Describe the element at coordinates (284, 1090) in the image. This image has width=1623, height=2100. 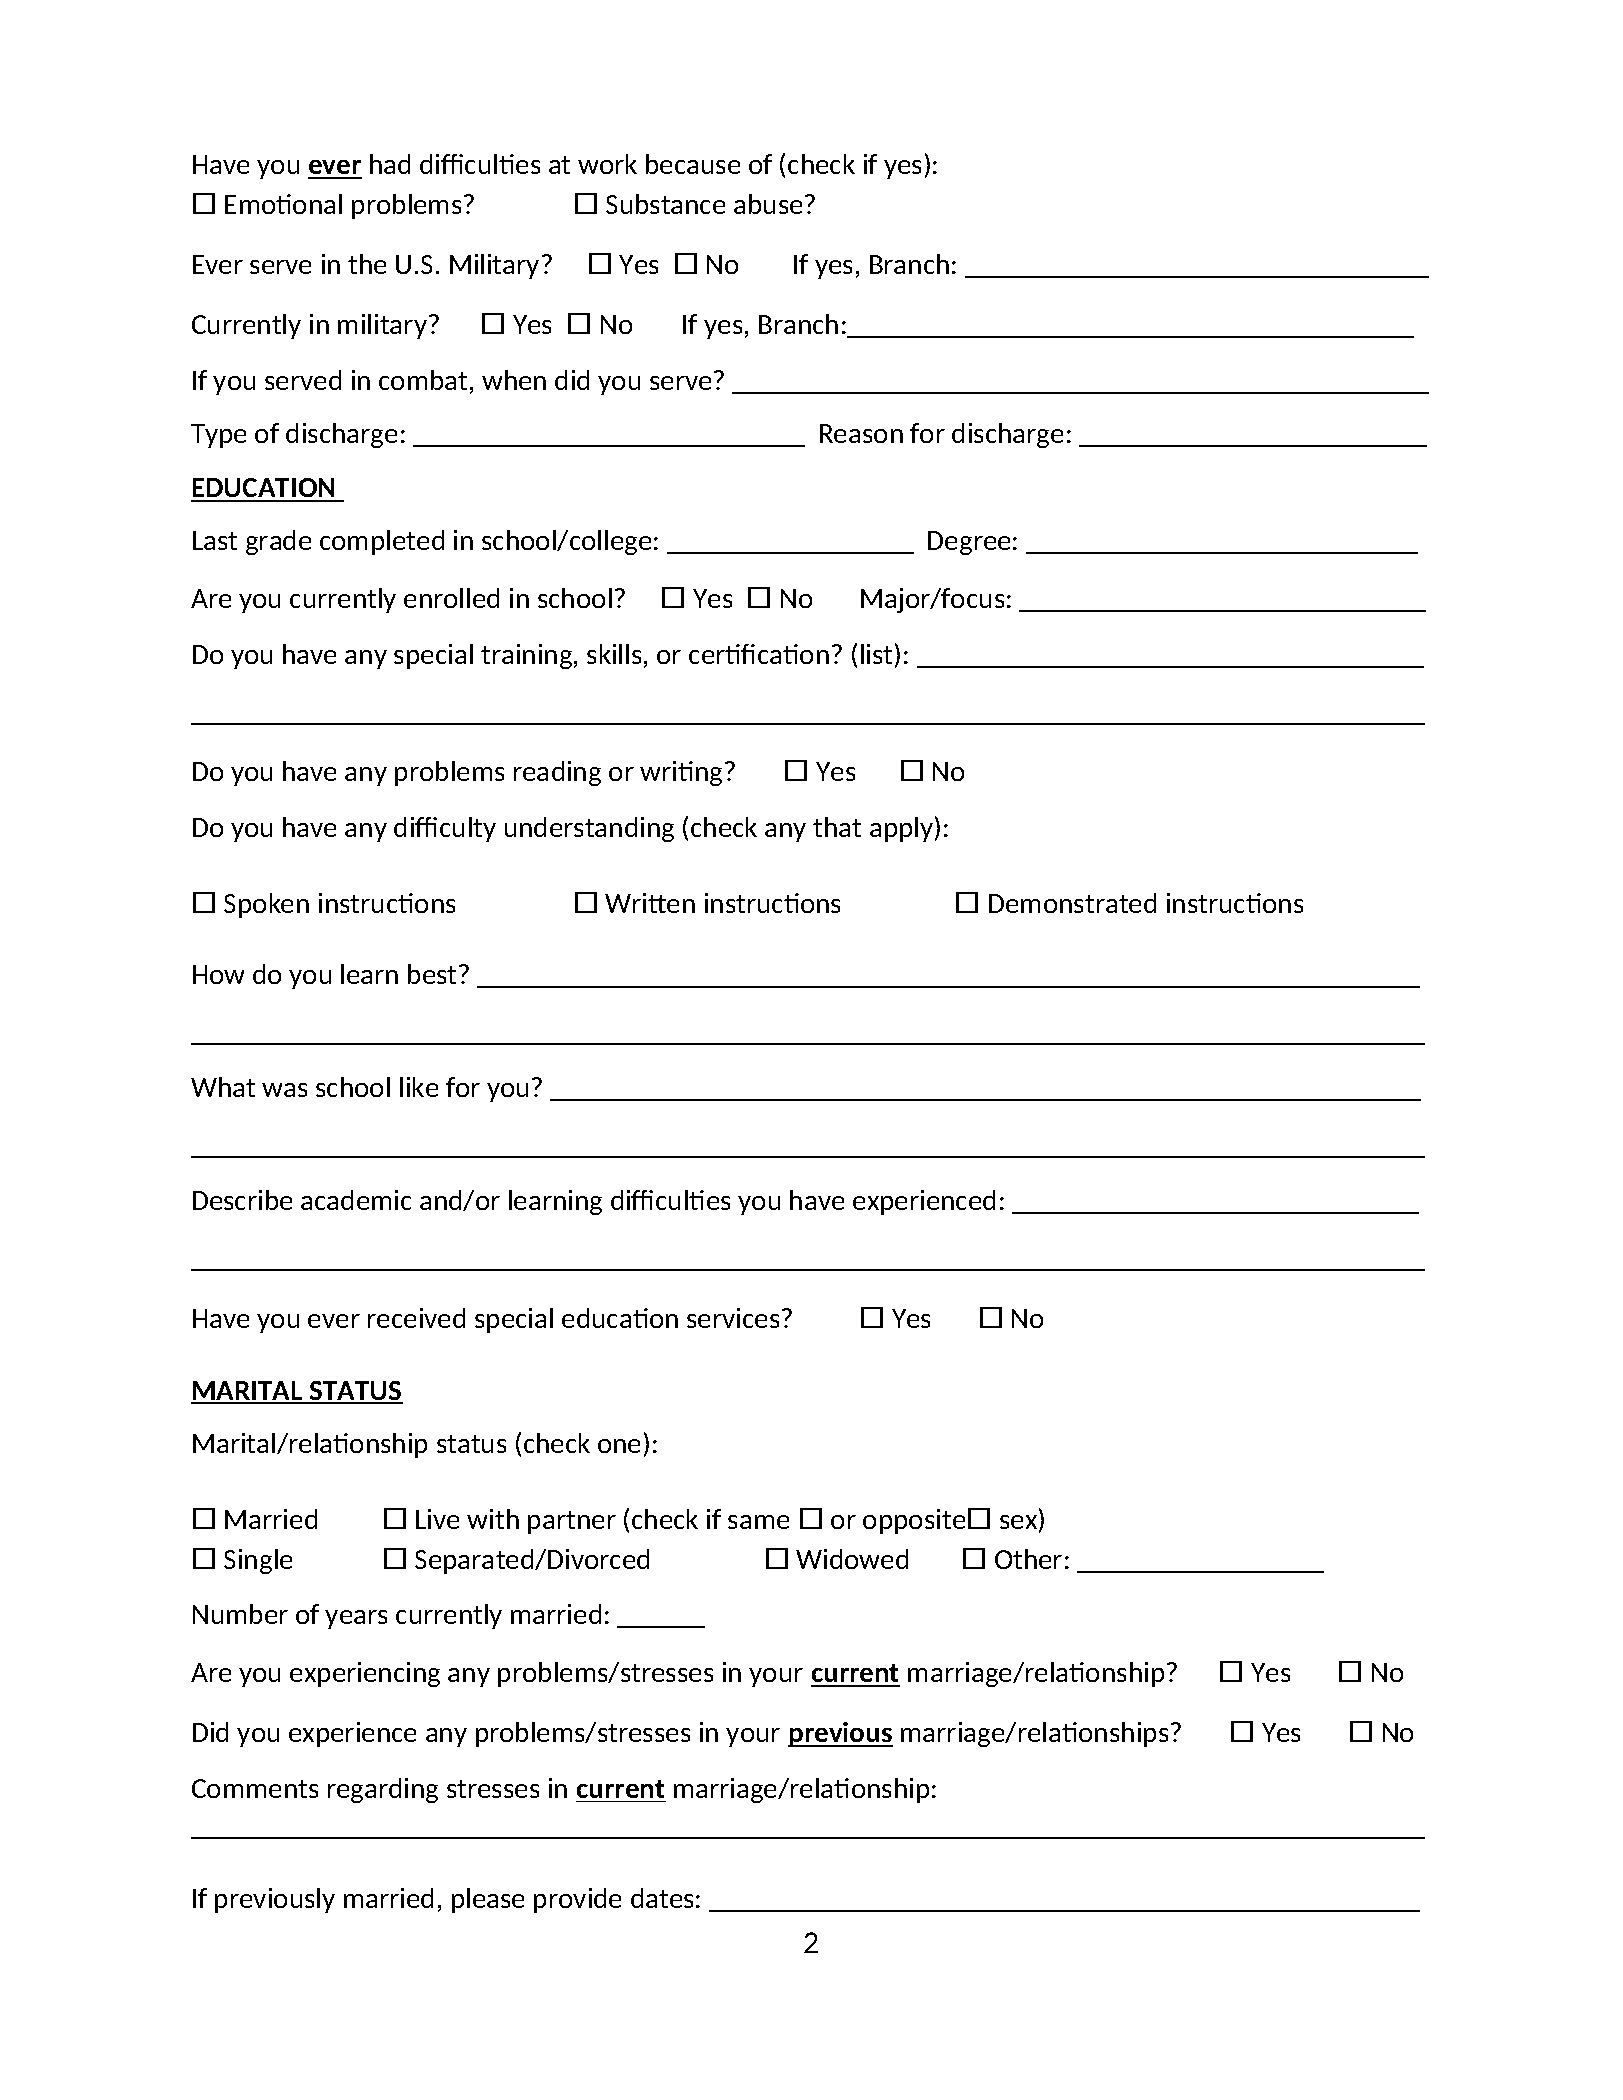
I see `was` at that location.
